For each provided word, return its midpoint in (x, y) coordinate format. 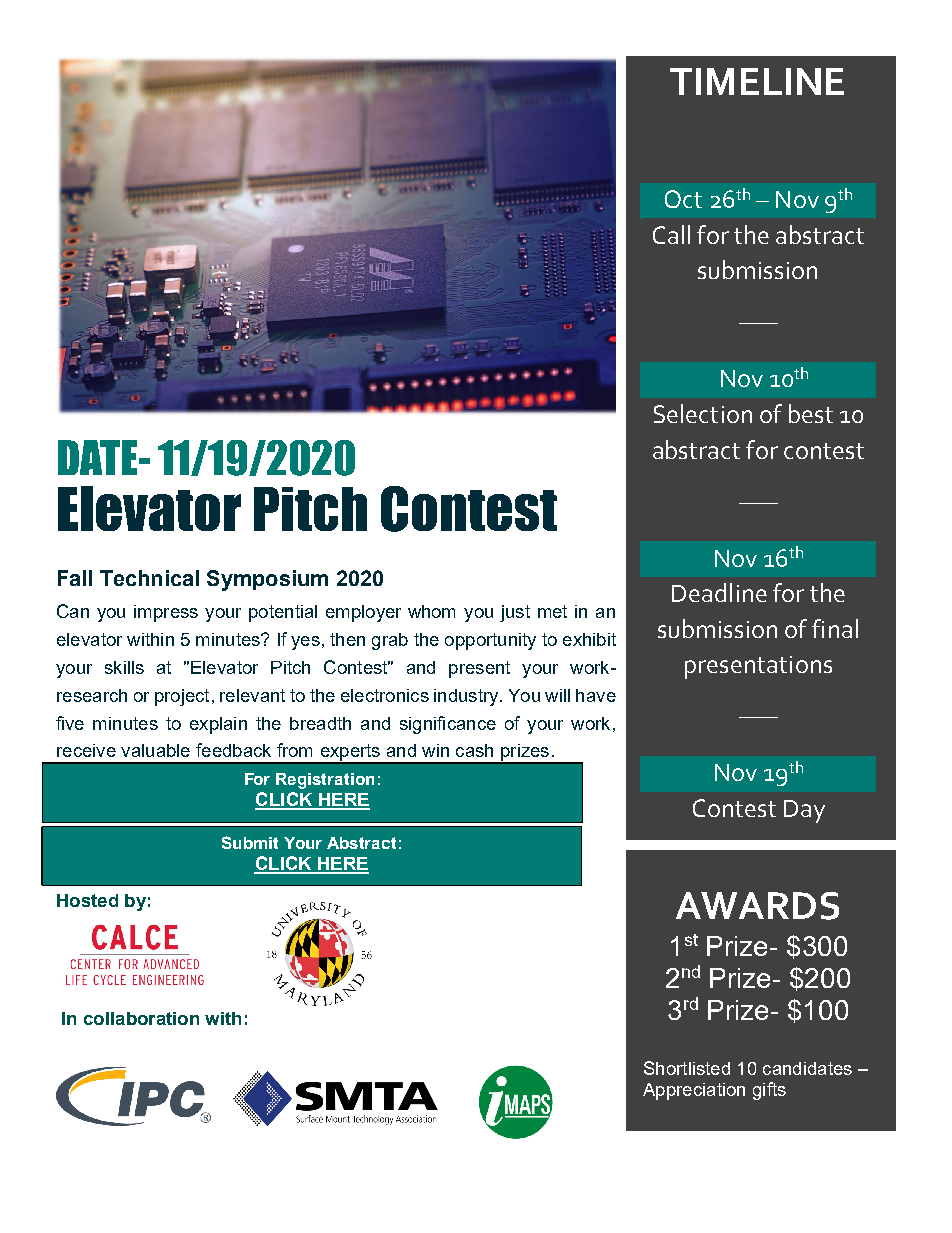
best (811, 413)
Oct (683, 199)
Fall (75, 578)
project (182, 697)
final (835, 628)
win (435, 750)
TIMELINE (757, 81)
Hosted (87, 900)
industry (467, 697)
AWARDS (757, 906)
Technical (149, 578)
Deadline (719, 592)
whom (431, 611)
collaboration (141, 1018)
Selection (703, 413)
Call (671, 234)
